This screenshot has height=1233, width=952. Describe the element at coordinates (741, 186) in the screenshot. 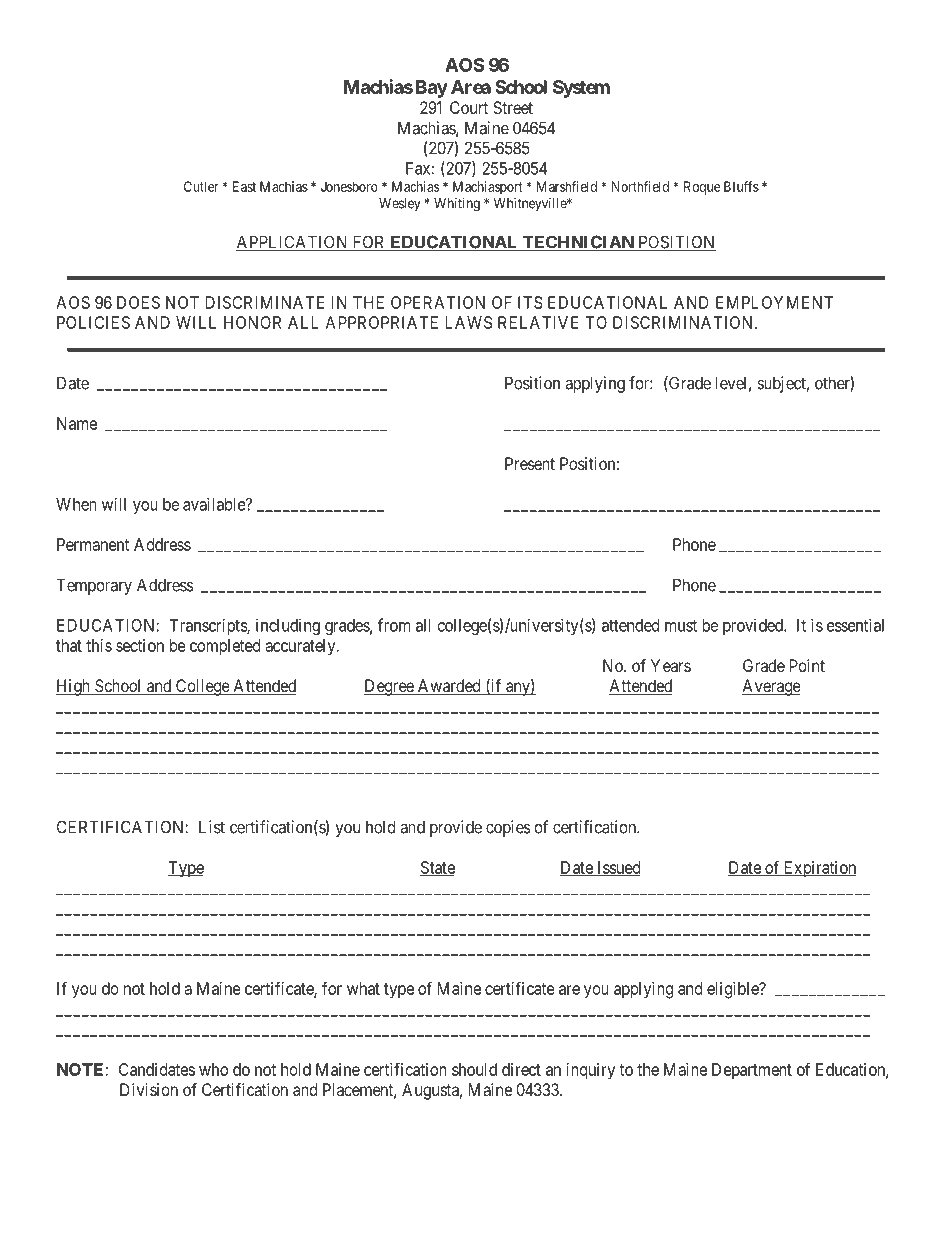

I see `Bluffs` at that location.
